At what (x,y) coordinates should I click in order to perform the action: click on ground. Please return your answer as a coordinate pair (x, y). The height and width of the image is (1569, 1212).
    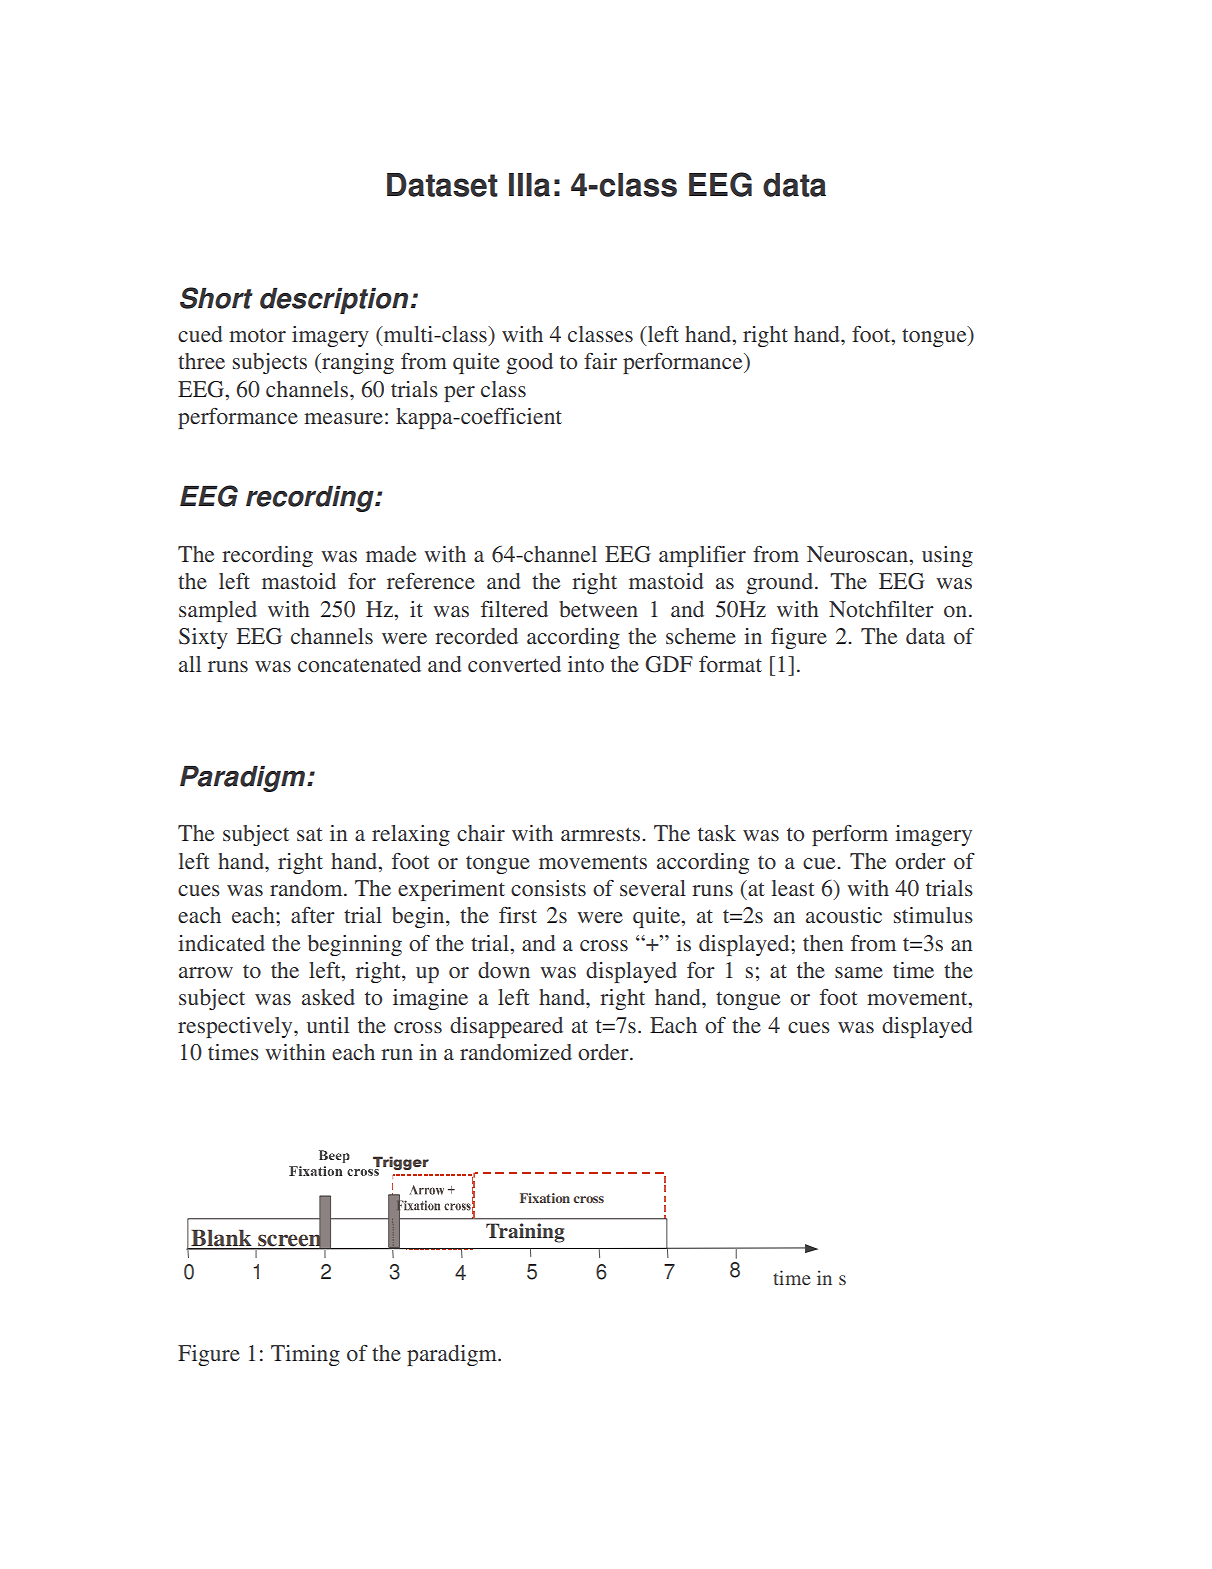
    Looking at the image, I should click on (781, 583).
